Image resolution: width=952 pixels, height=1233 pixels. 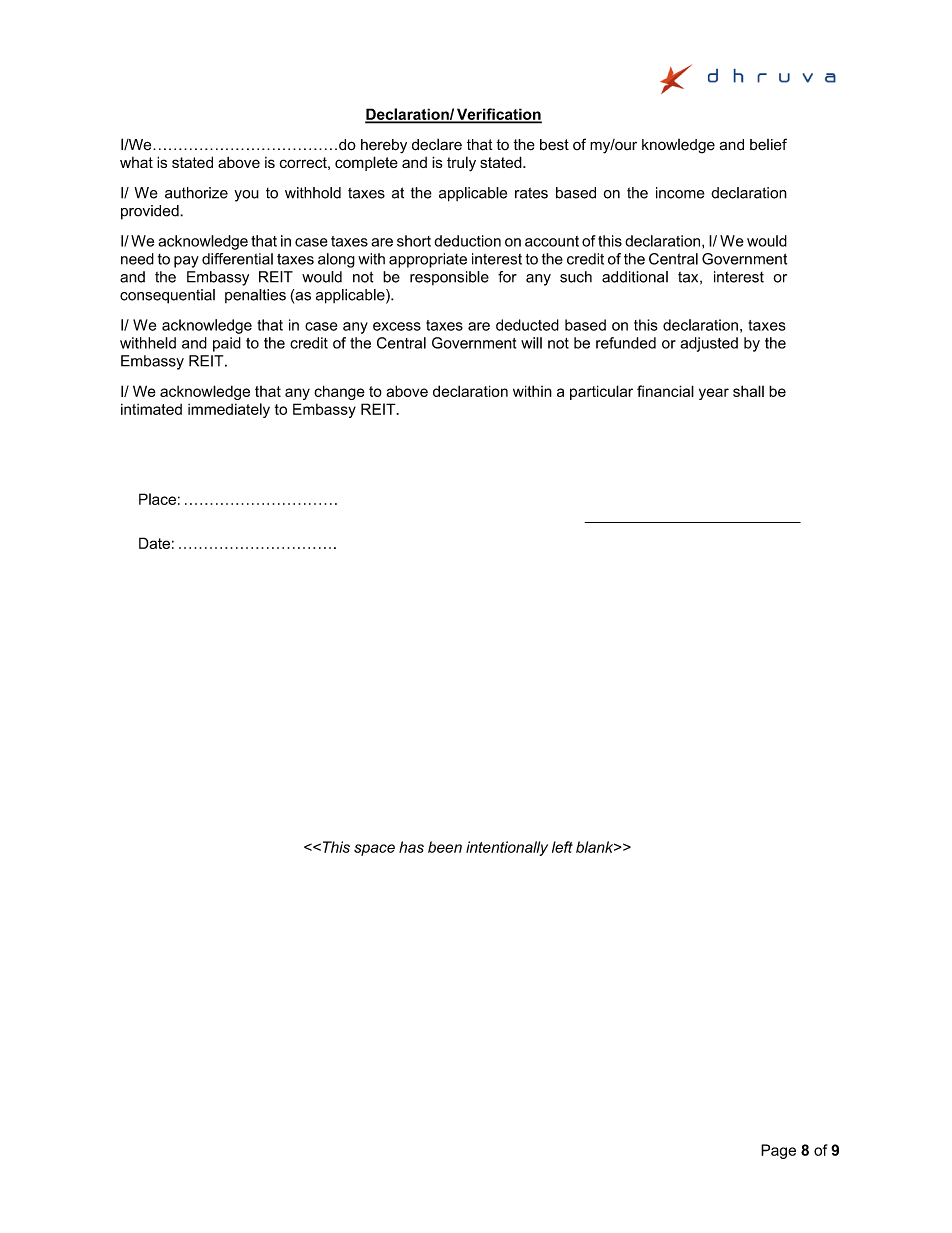 What do you see at coordinates (339, 392) in the image?
I see `change` at bounding box center [339, 392].
